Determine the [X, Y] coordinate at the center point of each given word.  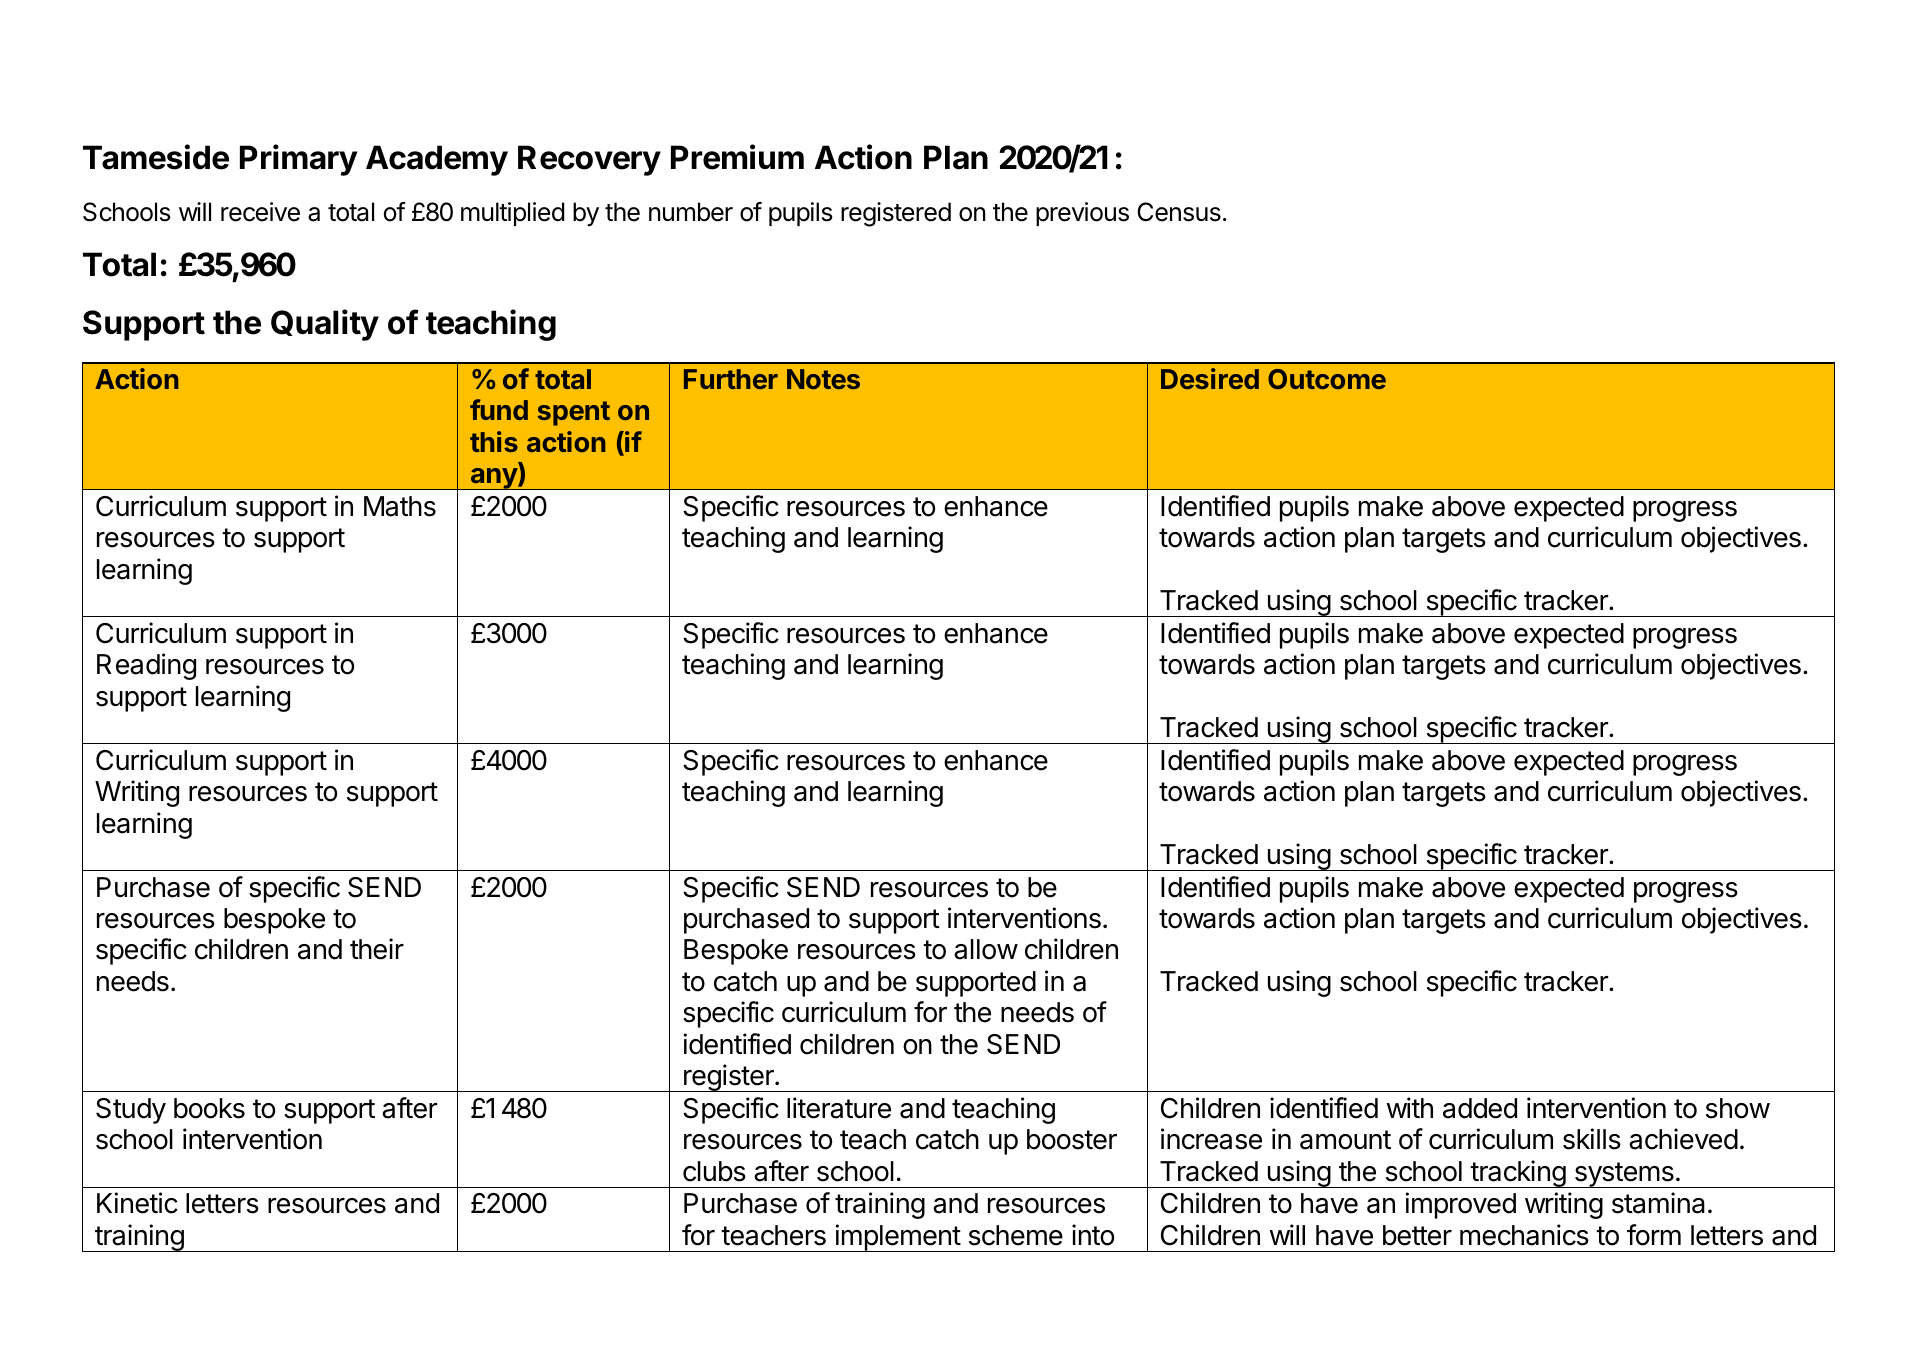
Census [1179, 212]
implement [898, 1238]
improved [1461, 1205]
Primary [298, 160]
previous [1082, 214]
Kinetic [137, 1203]
